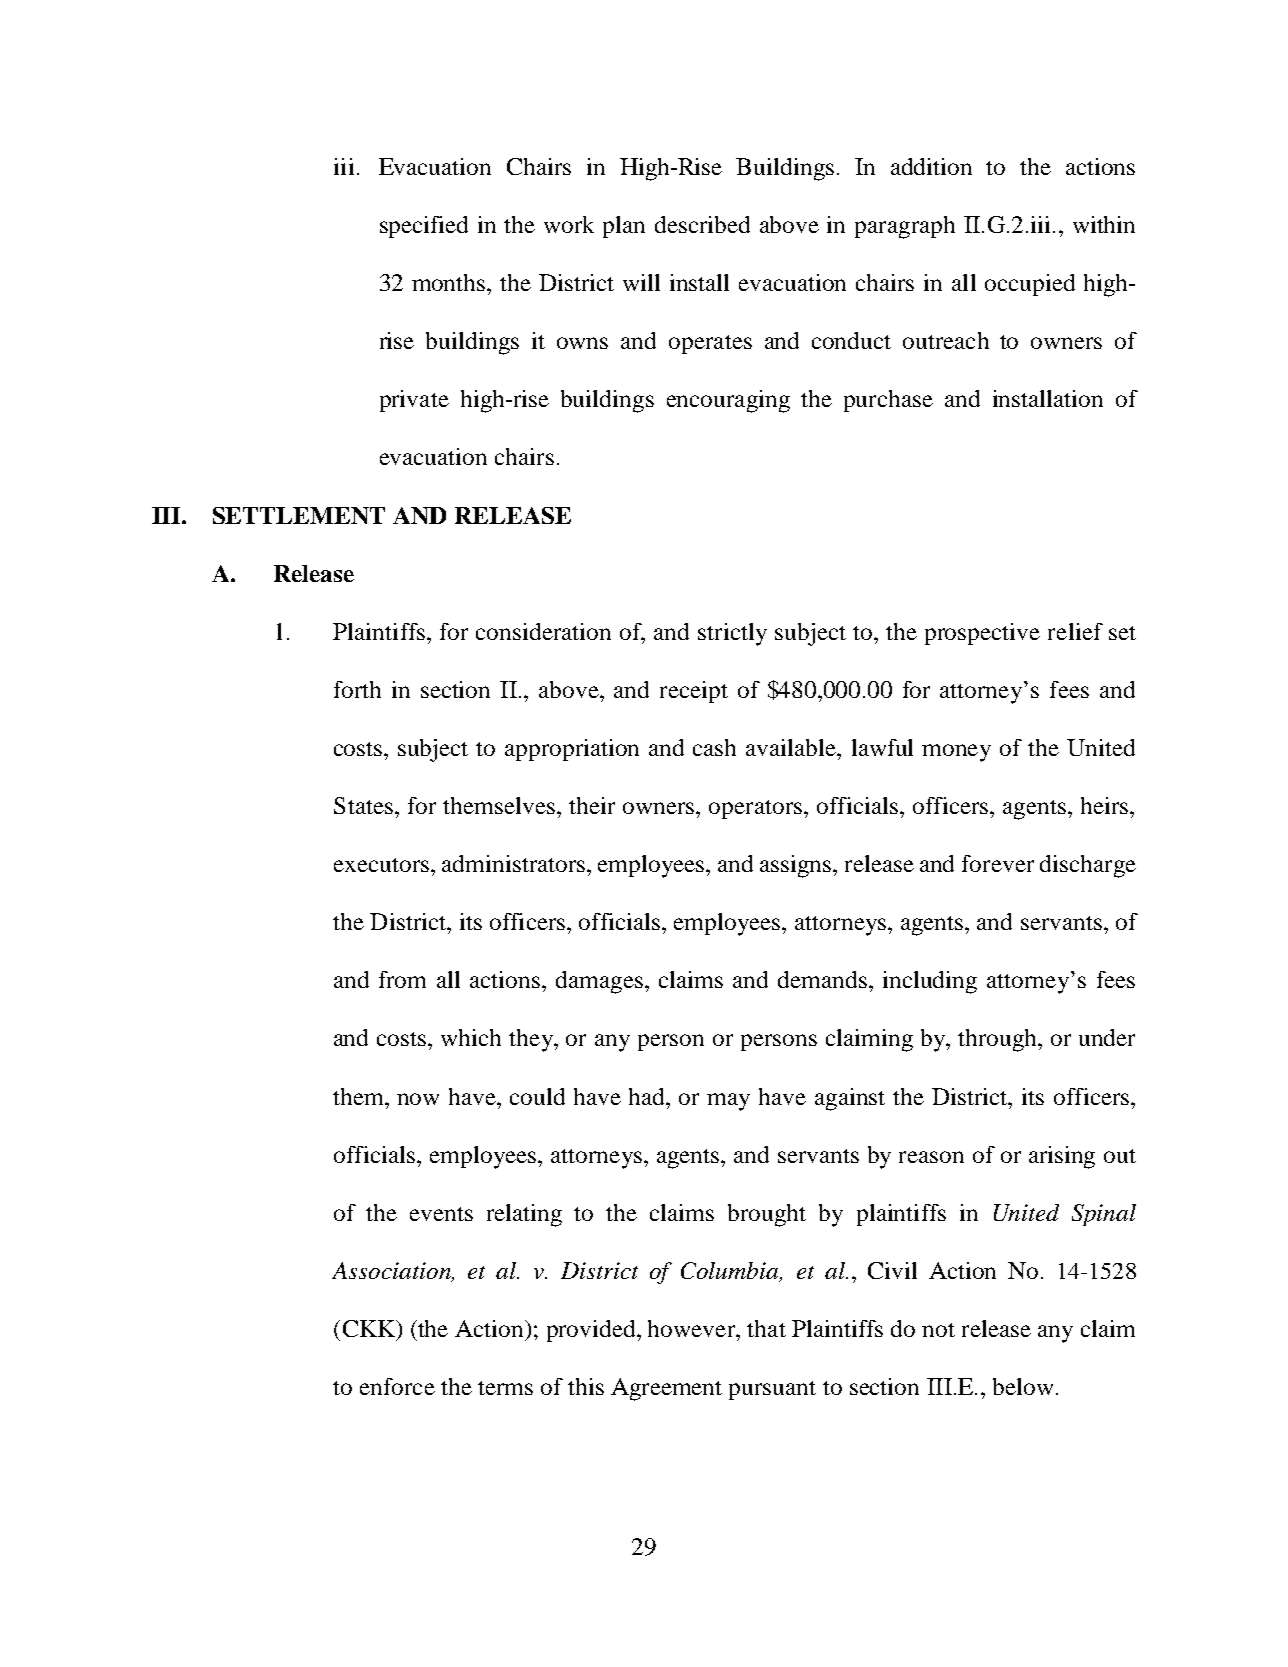  Describe the element at coordinates (1023, 1386) in the image. I see `below` at that location.
